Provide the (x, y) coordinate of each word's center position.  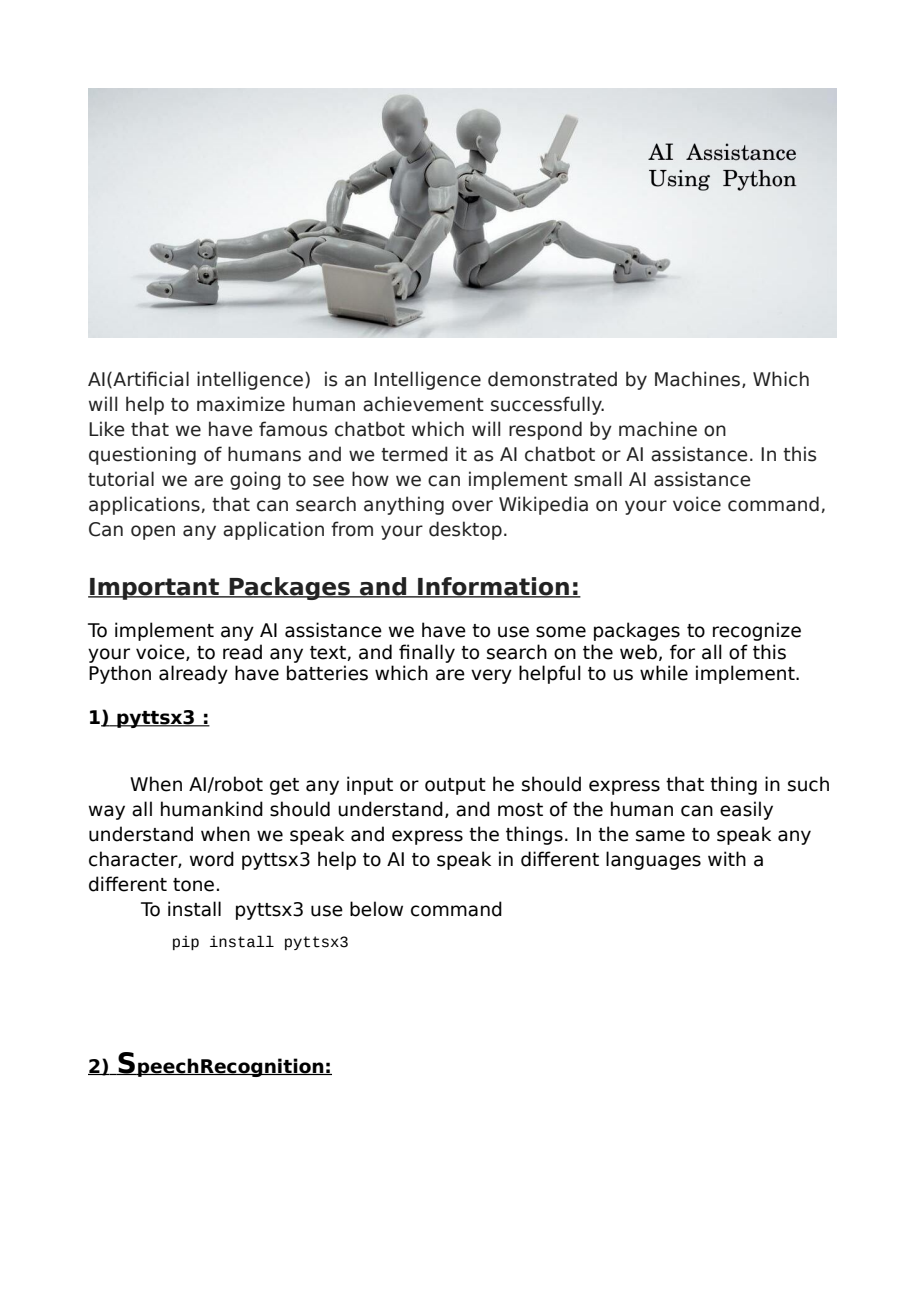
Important (155, 589)
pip (186, 943)
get (284, 786)
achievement (423, 404)
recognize (757, 631)
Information (493, 587)
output (455, 786)
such (808, 784)
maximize (241, 404)
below (376, 909)
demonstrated (552, 379)
